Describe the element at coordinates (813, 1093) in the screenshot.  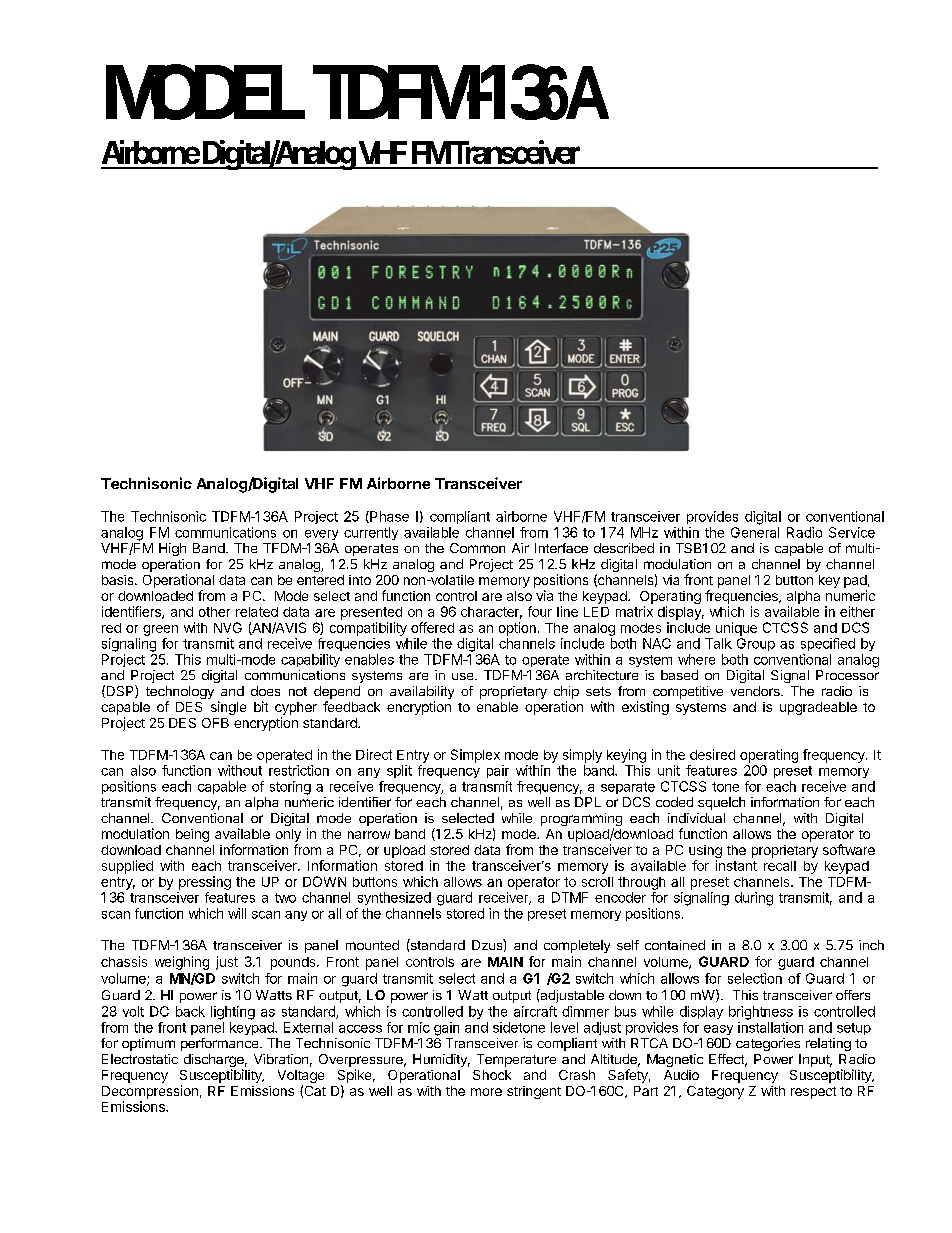
I see `respect` at that location.
